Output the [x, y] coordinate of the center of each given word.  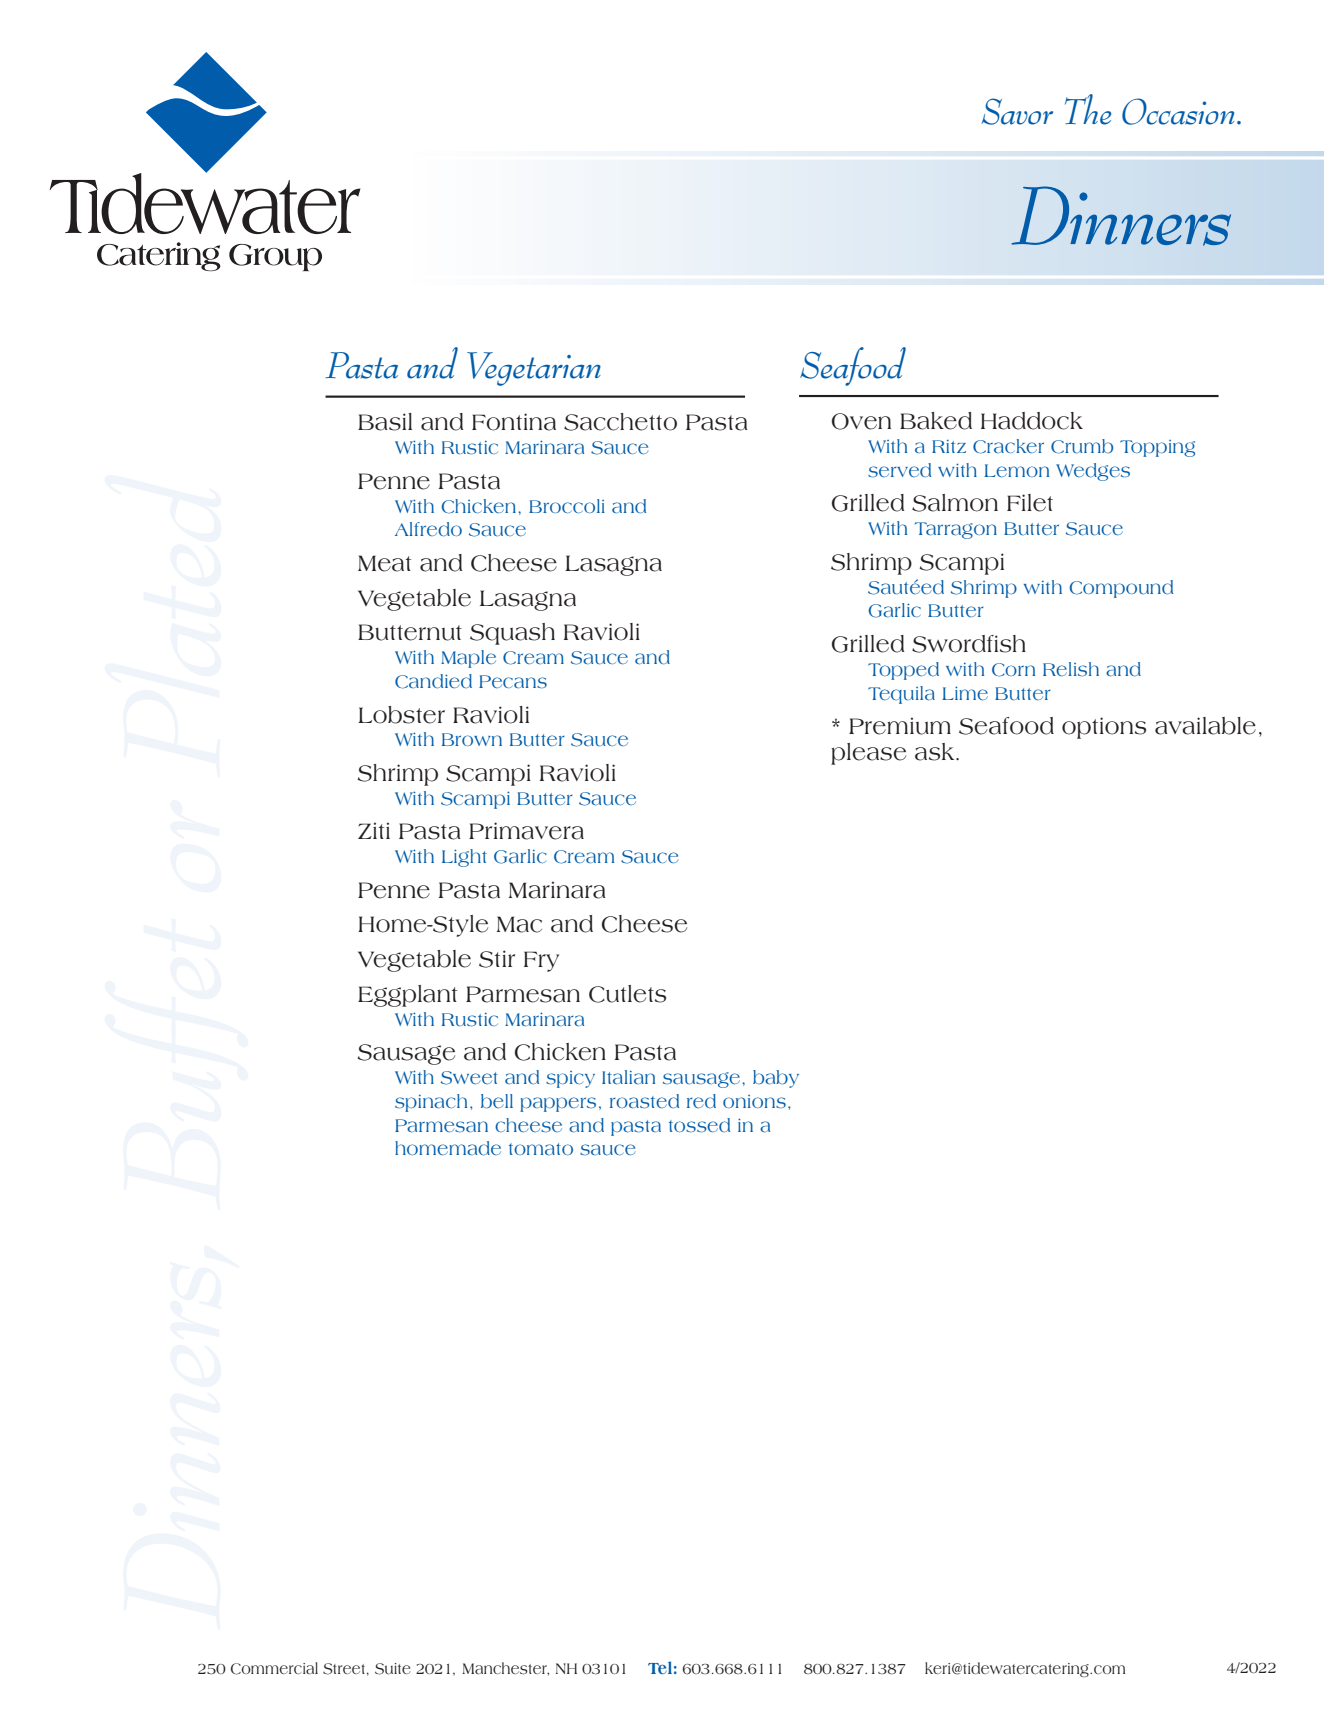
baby [776, 1079]
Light [464, 858]
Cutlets [627, 994]
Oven [861, 421]
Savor [1017, 111]
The [1088, 109]
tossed [699, 1125]
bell [497, 1101]
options [1104, 728]
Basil [385, 422]
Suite [393, 1669]
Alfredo [428, 529]
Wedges [1093, 472]
